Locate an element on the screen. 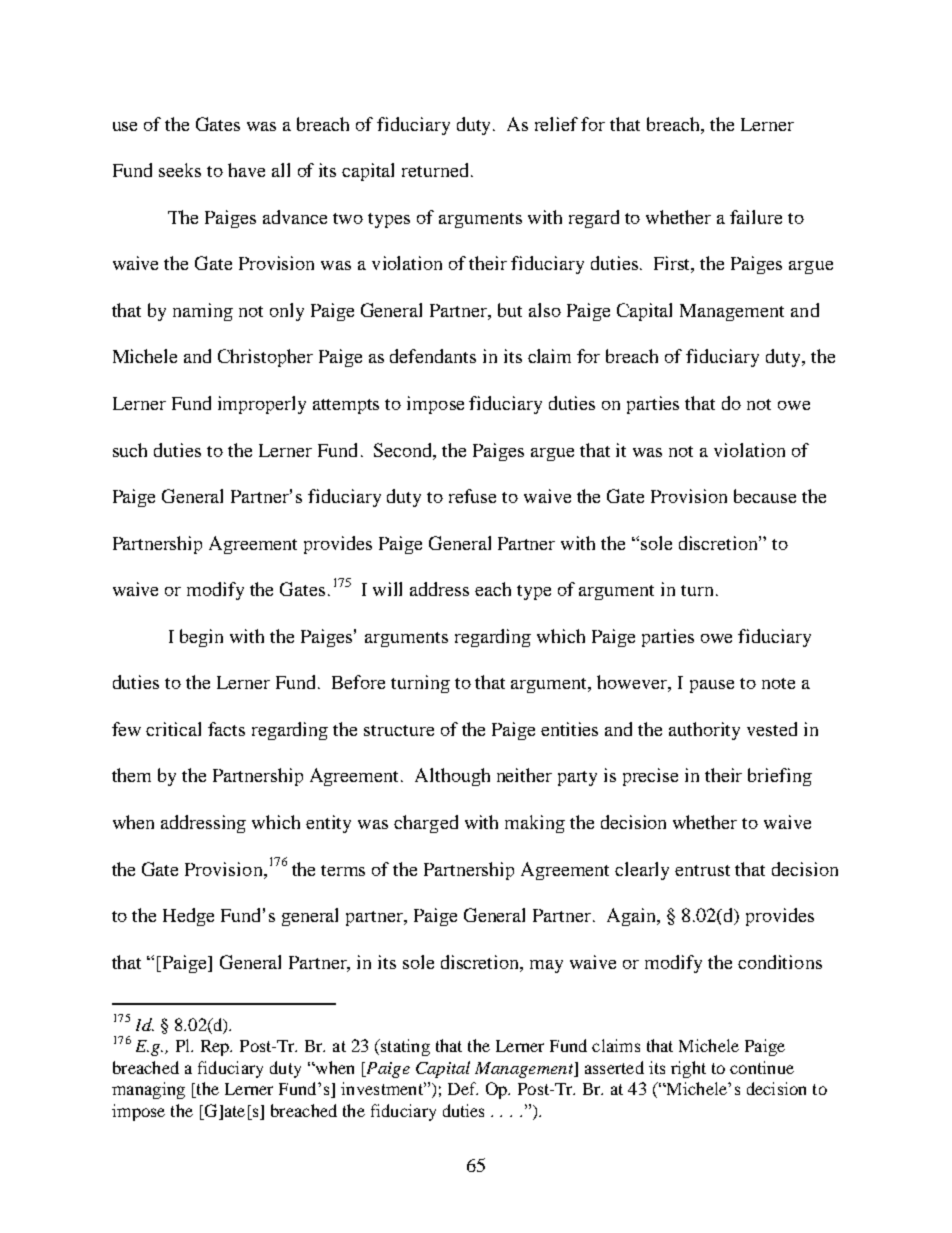  seeks is located at coordinates (180, 170).
